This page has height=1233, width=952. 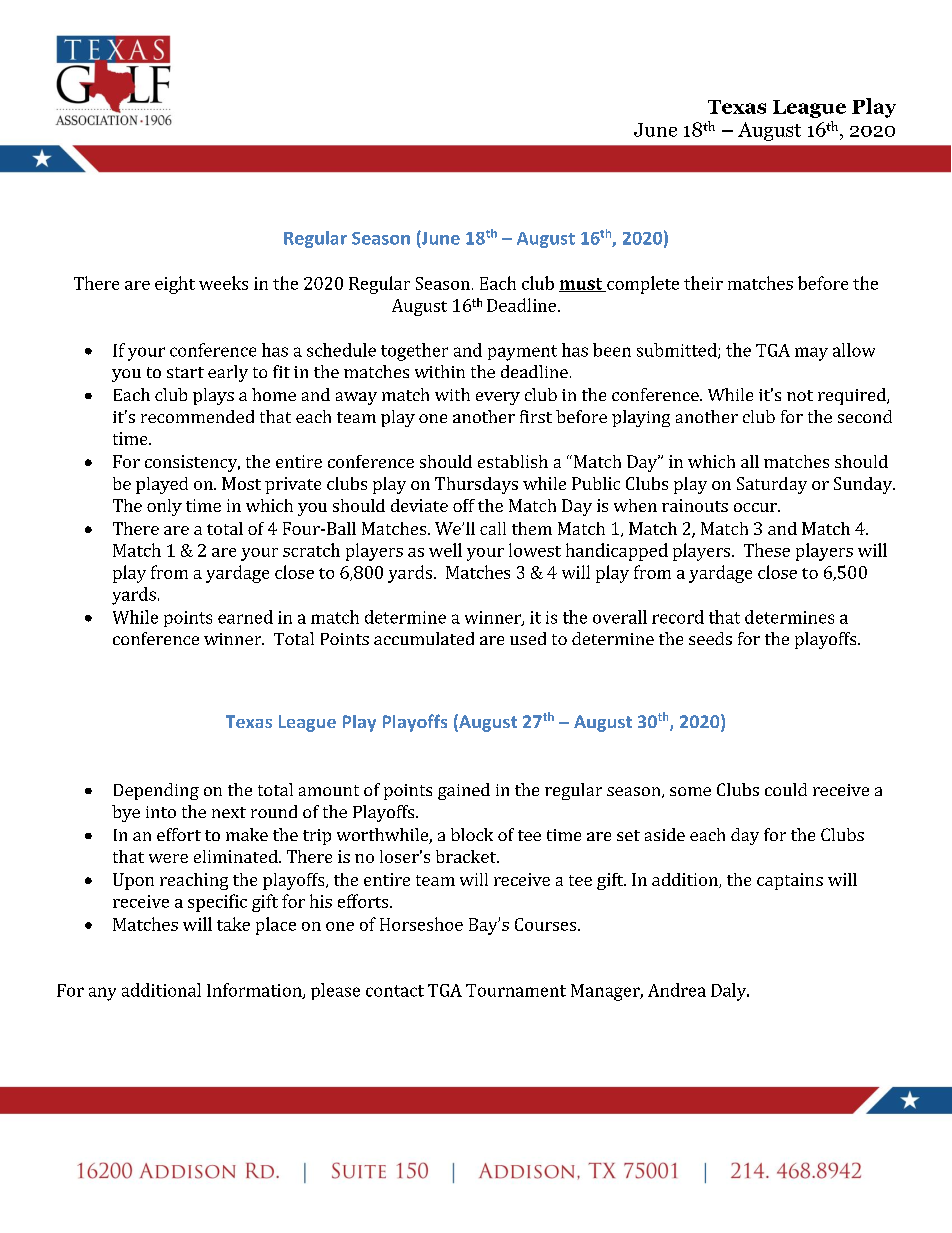 What do you see at coordinates (710, 638) in the page?
I see `seeds` at bounding box center [710, 638].
